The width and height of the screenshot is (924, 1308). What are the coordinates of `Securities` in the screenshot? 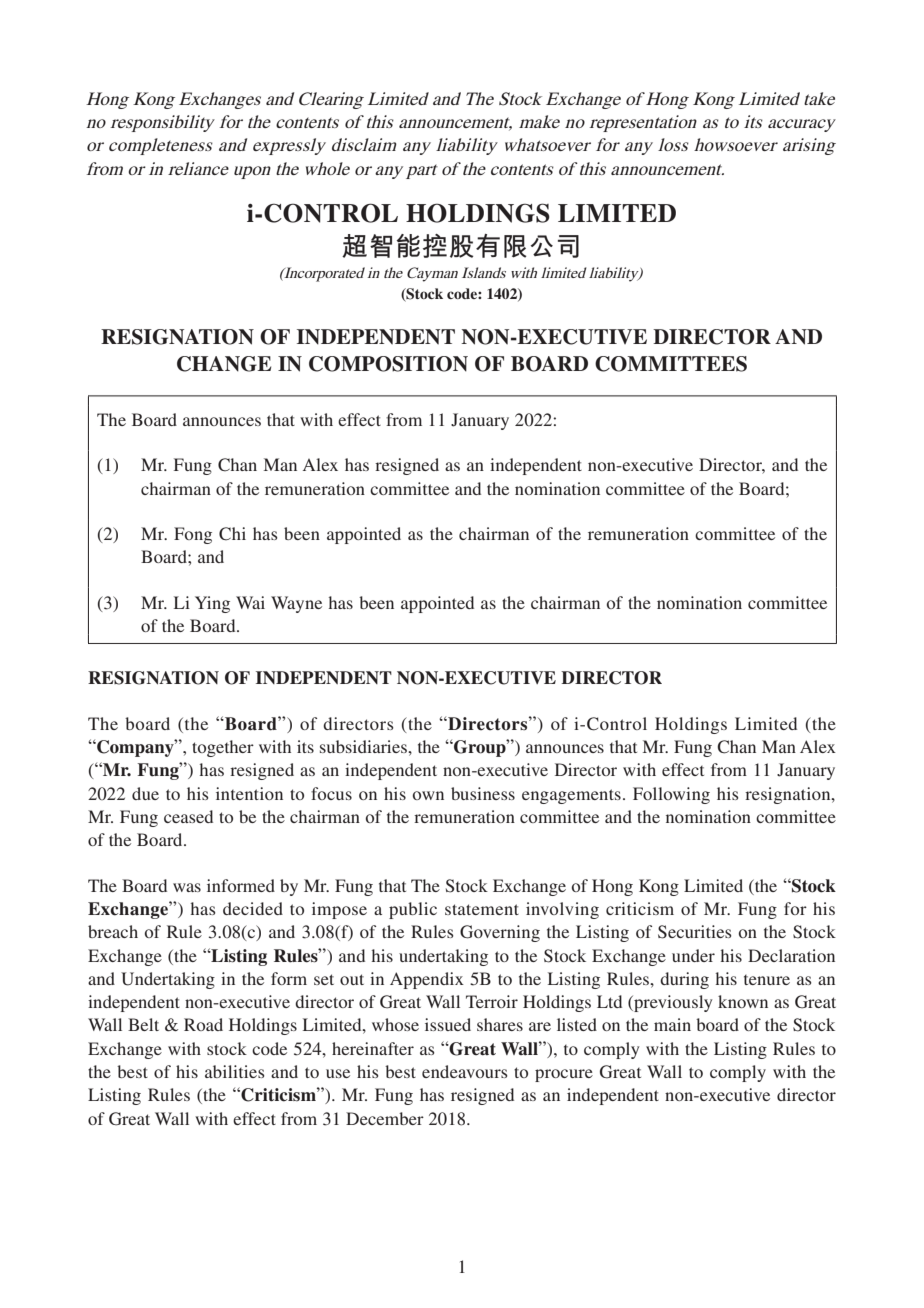 It's located at (695, 932).
